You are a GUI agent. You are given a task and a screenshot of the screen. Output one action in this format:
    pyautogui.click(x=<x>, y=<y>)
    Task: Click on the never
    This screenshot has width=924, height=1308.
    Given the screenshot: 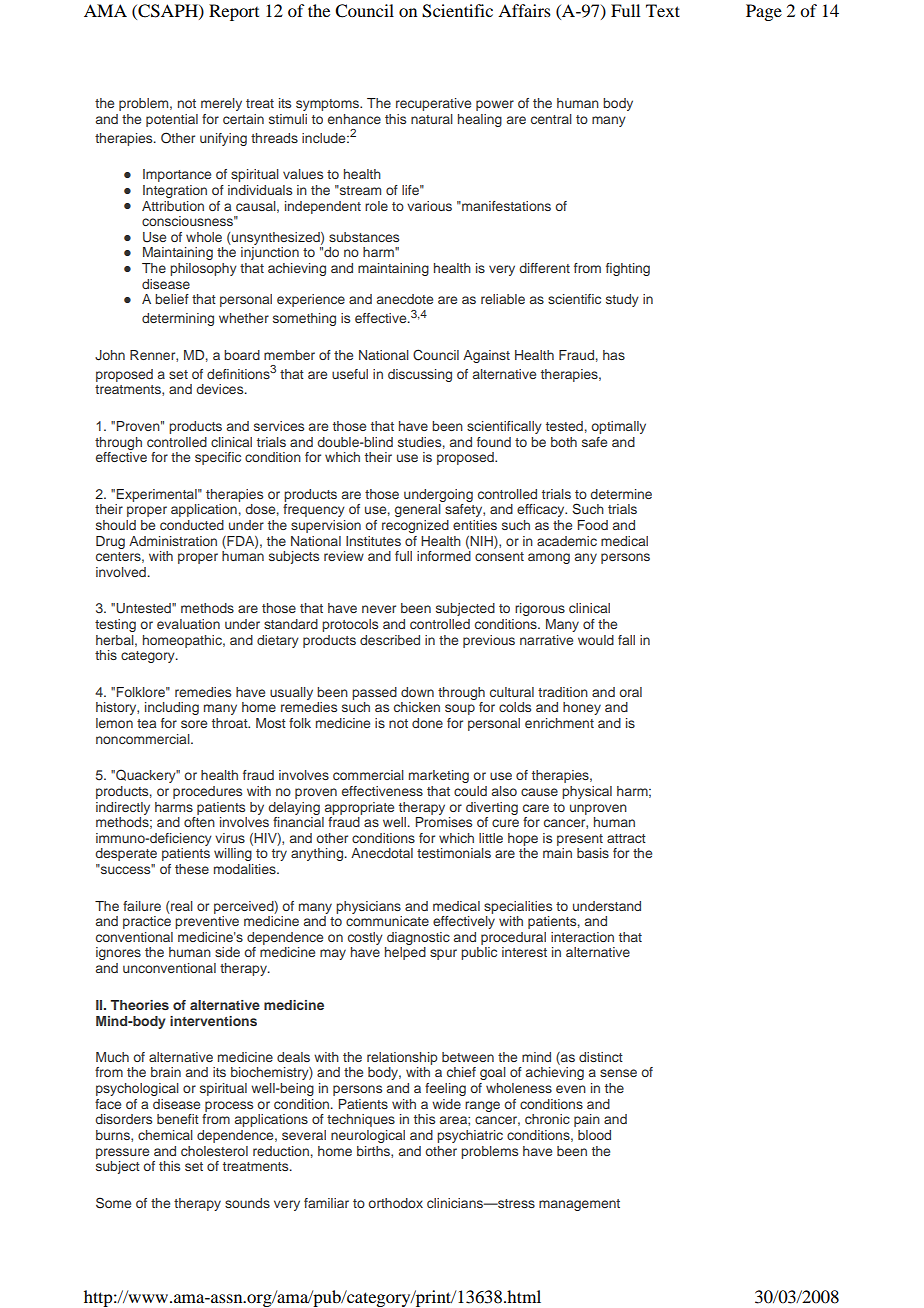 What is the action you would take?
    pyautogui.click(x=379, y=609)
